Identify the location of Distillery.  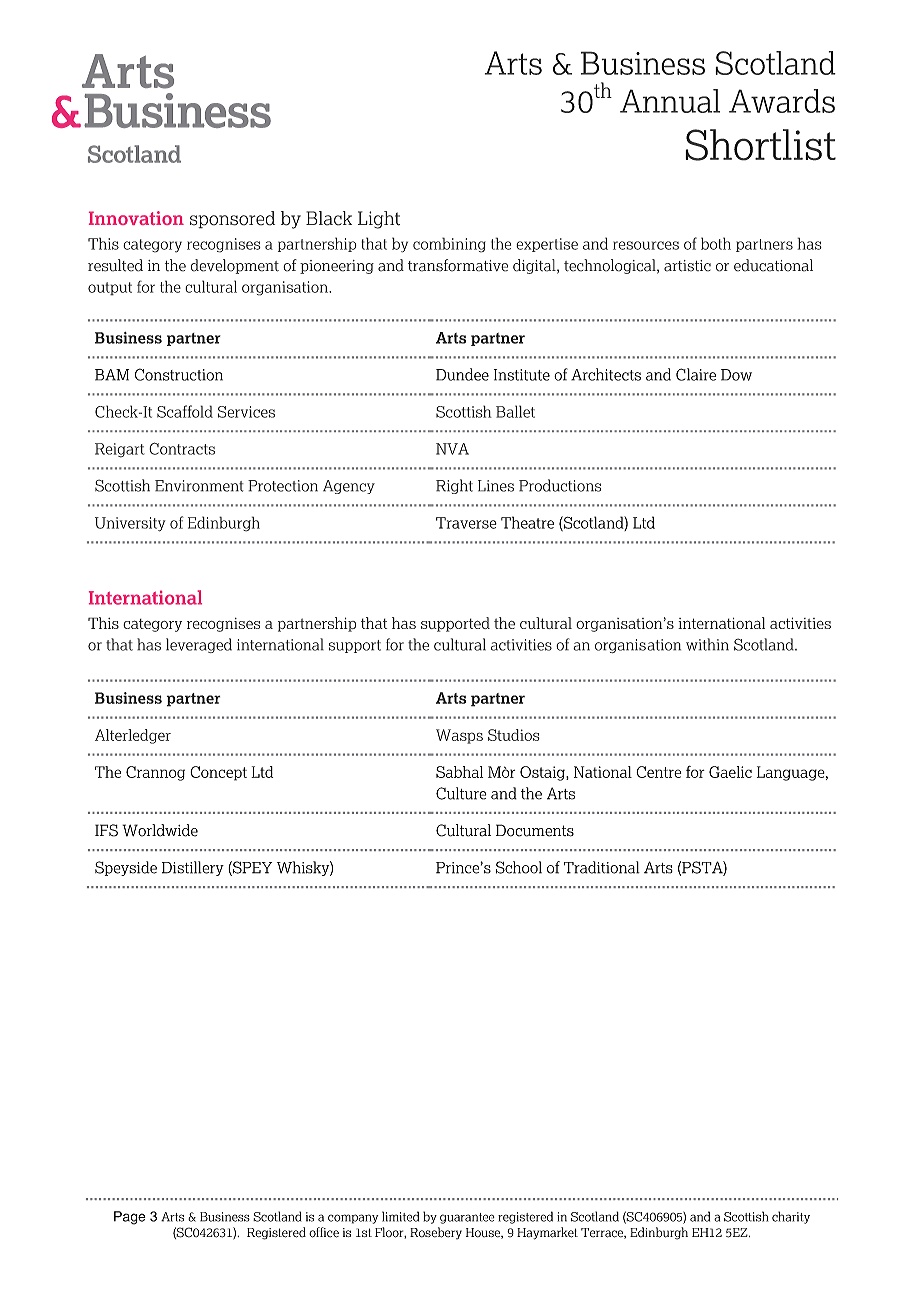
(193, 868).
